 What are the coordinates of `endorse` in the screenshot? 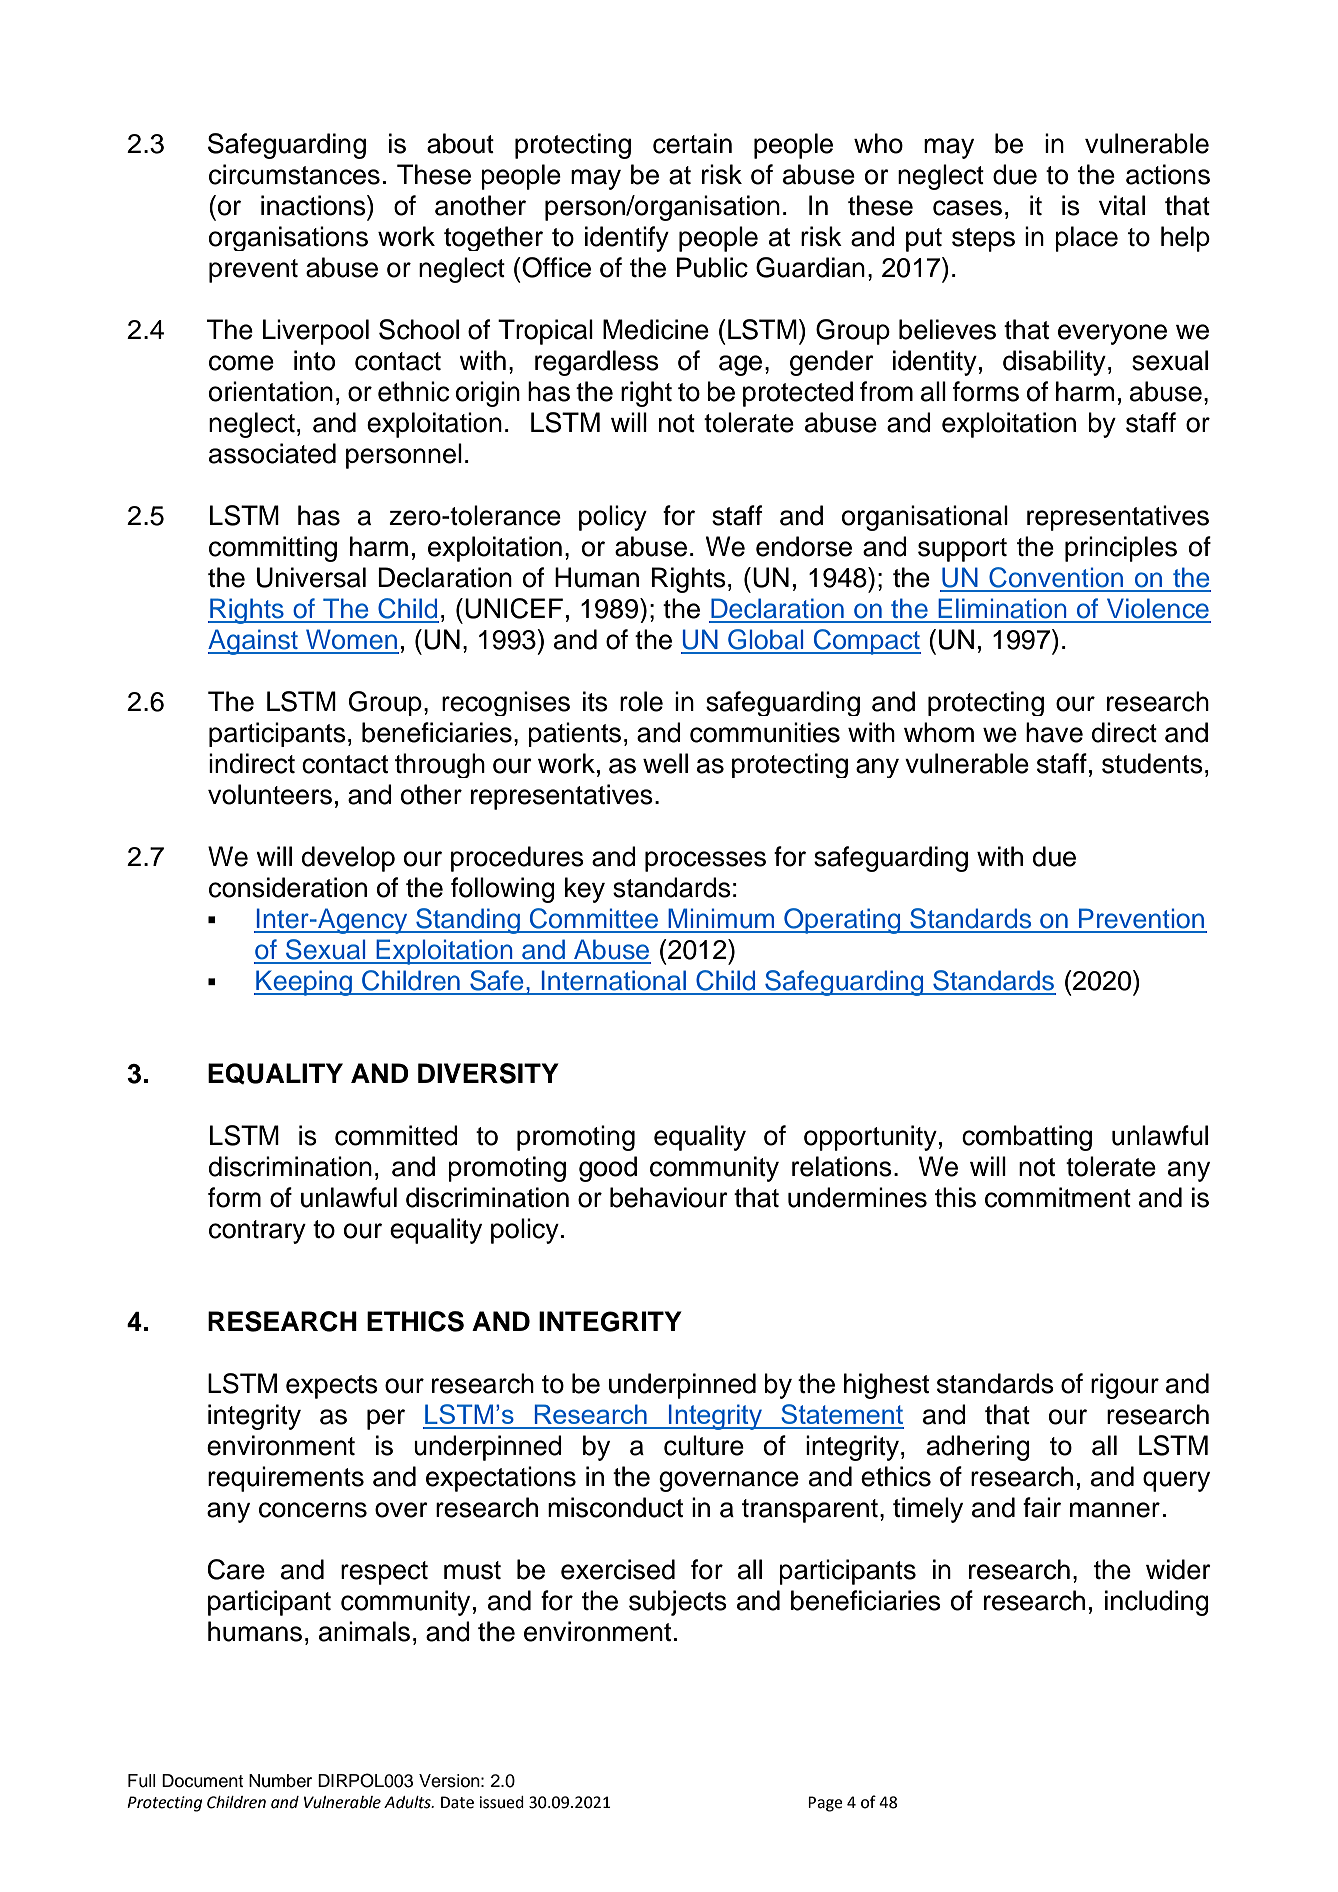 It's located at (804, 546).
